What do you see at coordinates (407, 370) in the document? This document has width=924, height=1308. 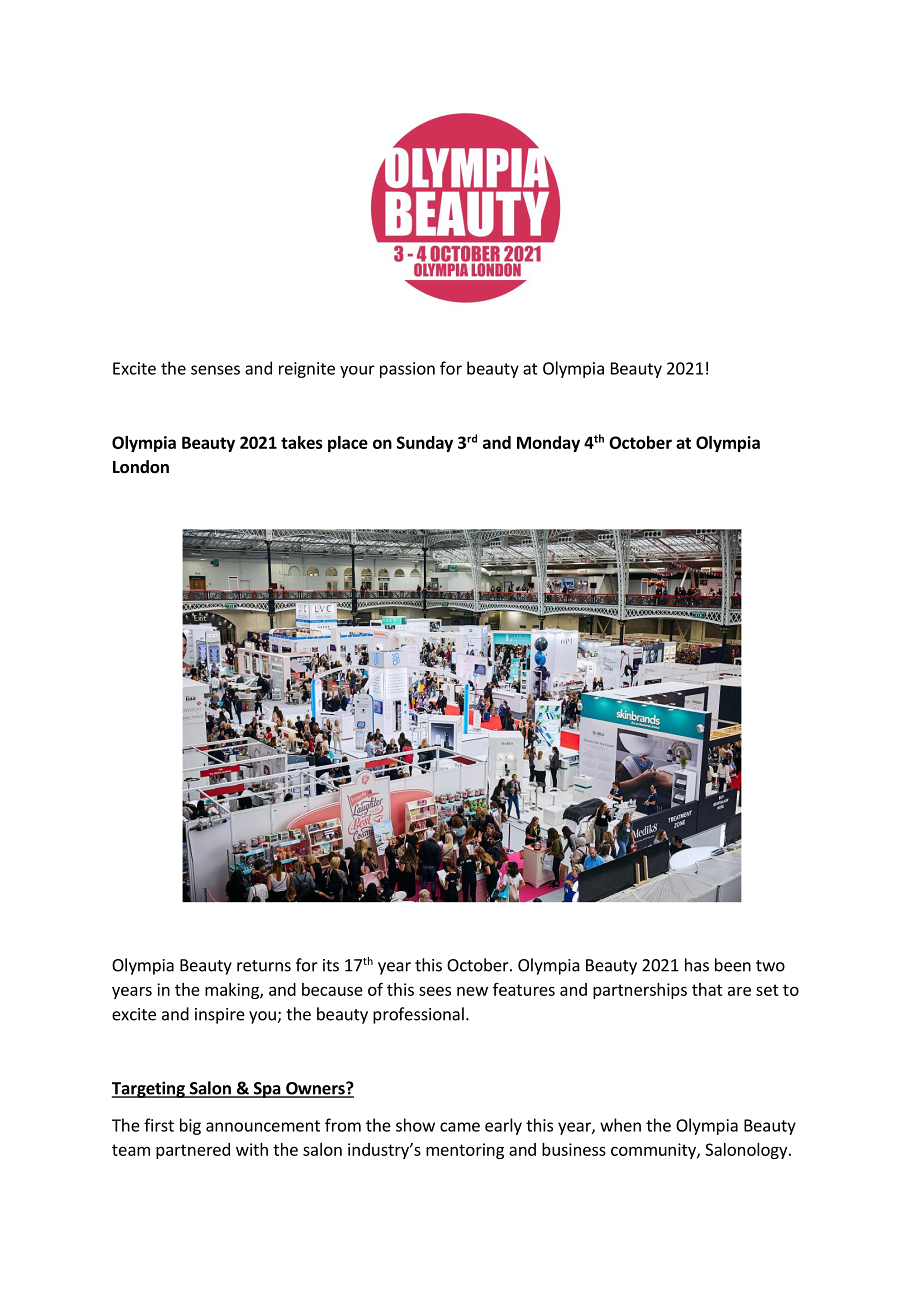 I see `passion` at bounding box center [407, 370].
